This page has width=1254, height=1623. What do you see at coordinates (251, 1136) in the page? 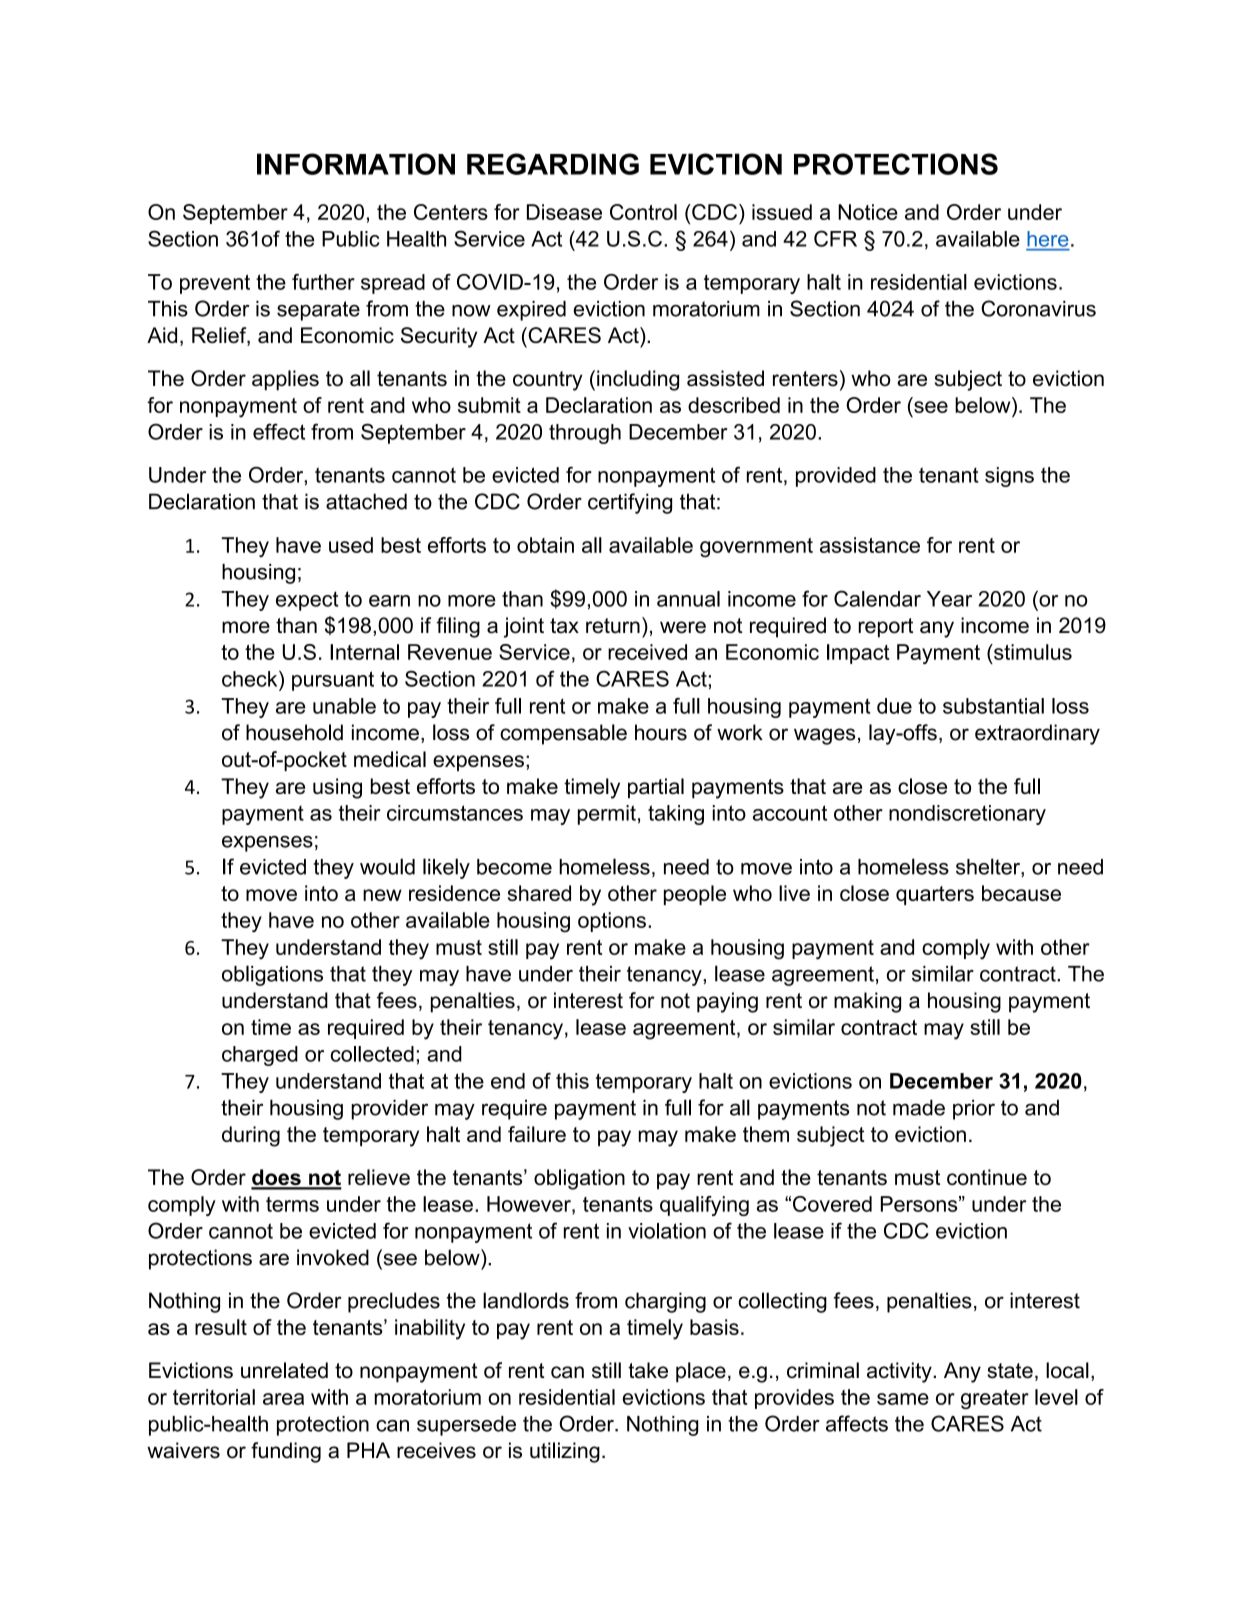
I see `during` at bounding box center [251, 1136].
